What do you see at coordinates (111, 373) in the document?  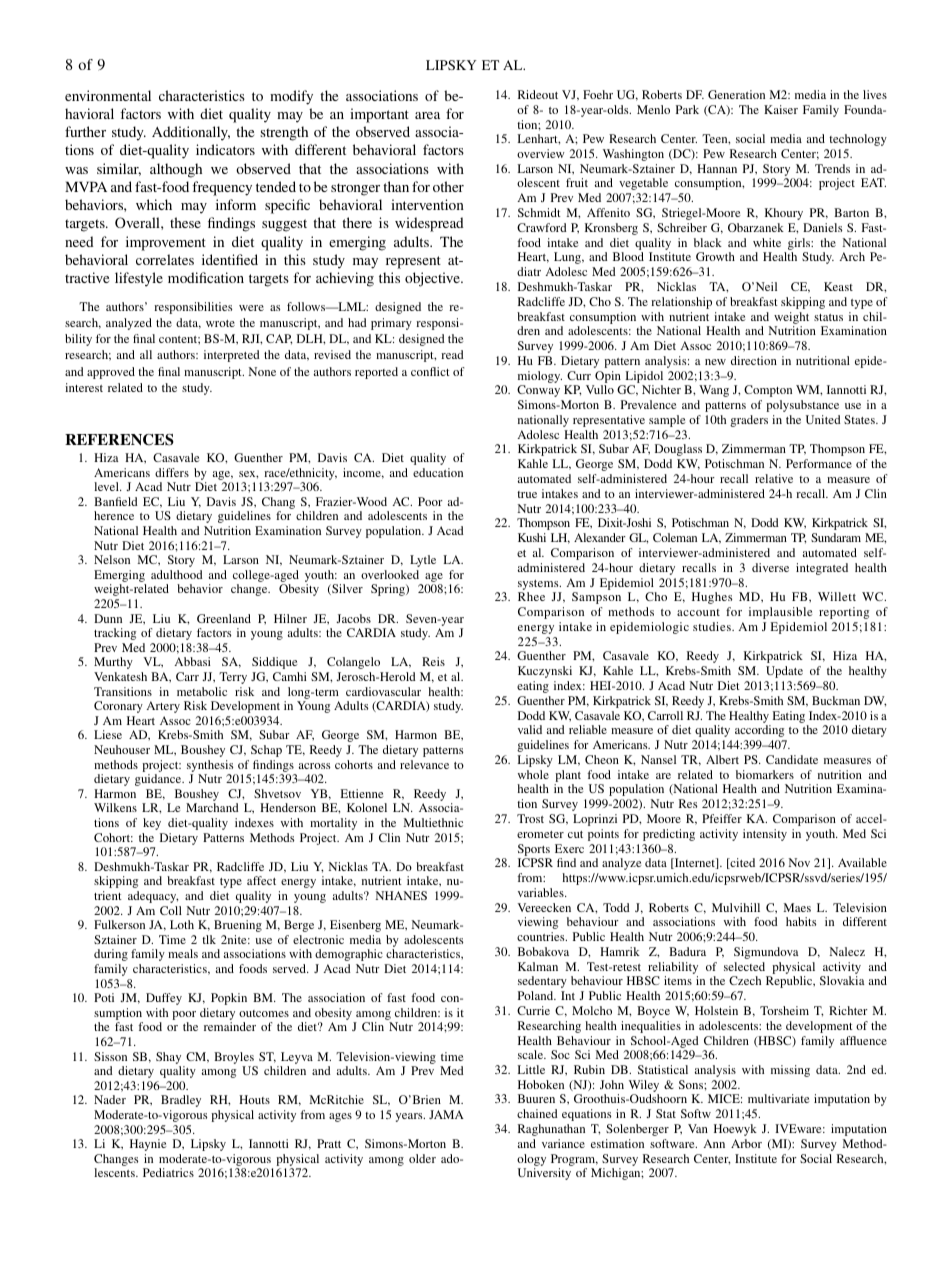 I see `approved` at bounding box center [111, 373].
